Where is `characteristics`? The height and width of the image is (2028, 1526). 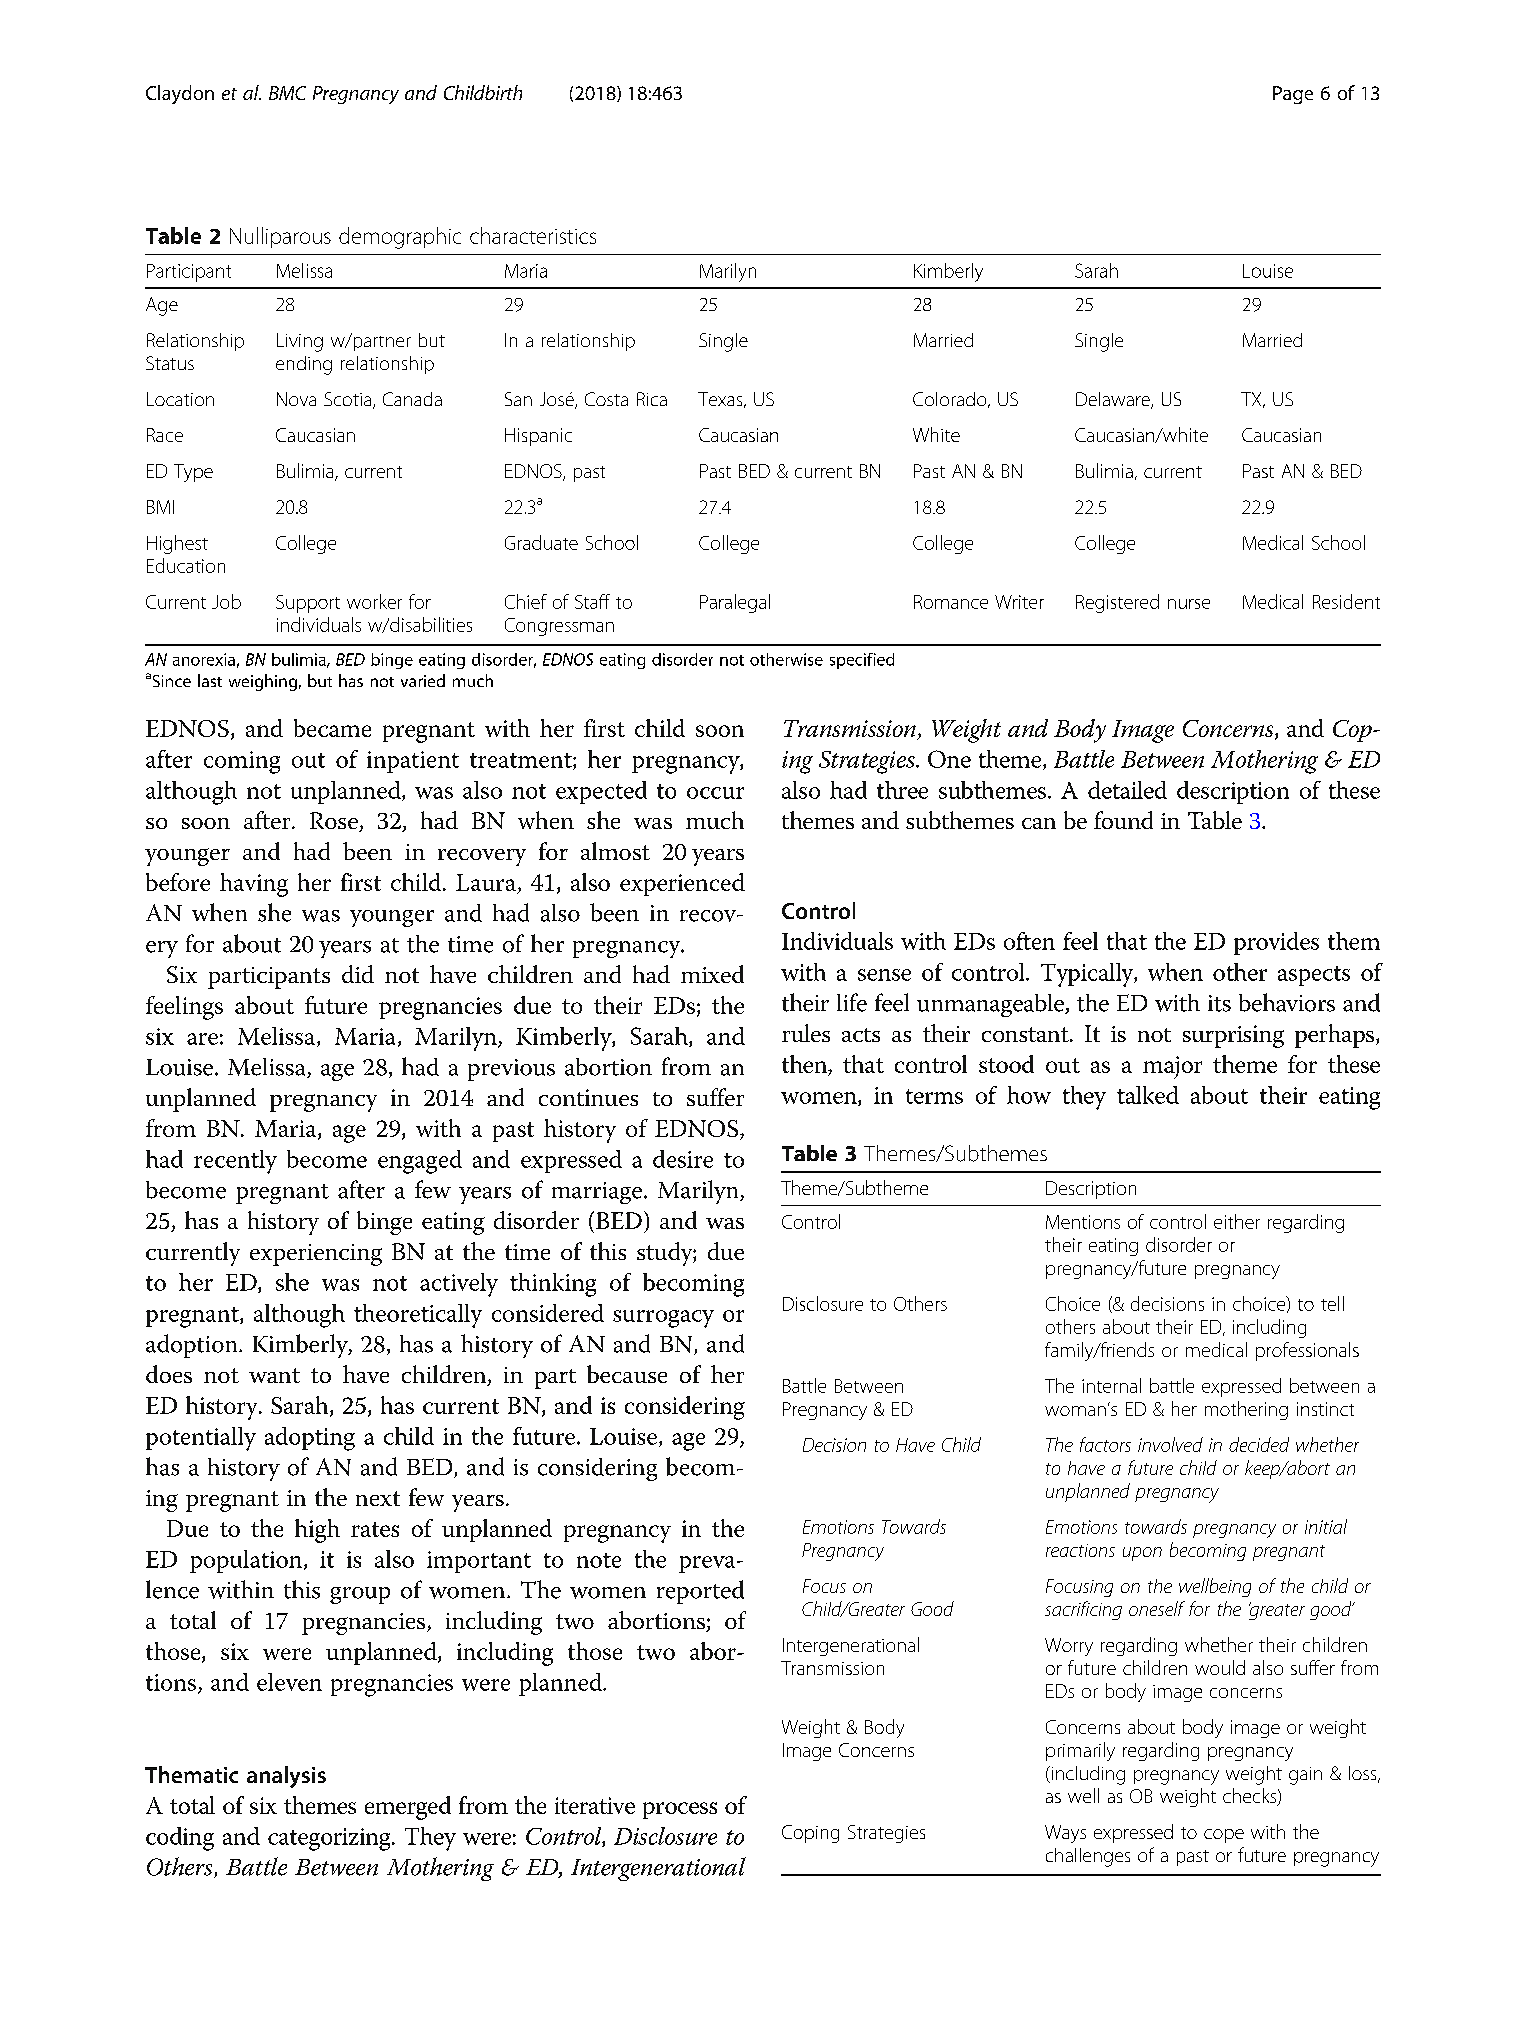
characteristics is located at coordinates (533, 235).
